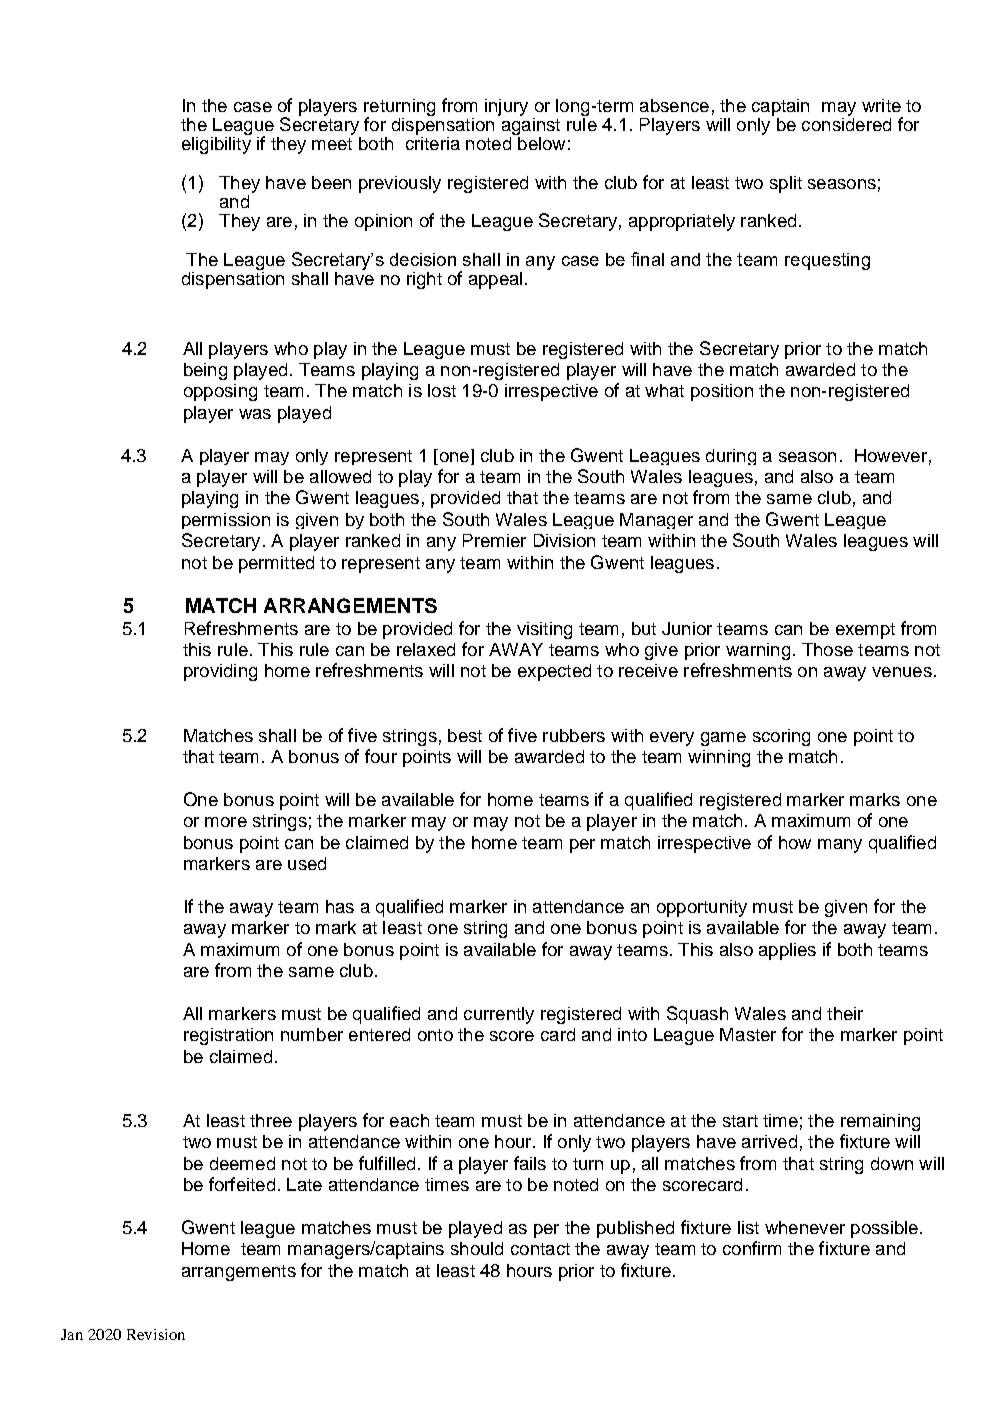  What do you see at coordinates (781, 737) in the screenshot?
I see `scoring` at bounding box center [781, 737].
